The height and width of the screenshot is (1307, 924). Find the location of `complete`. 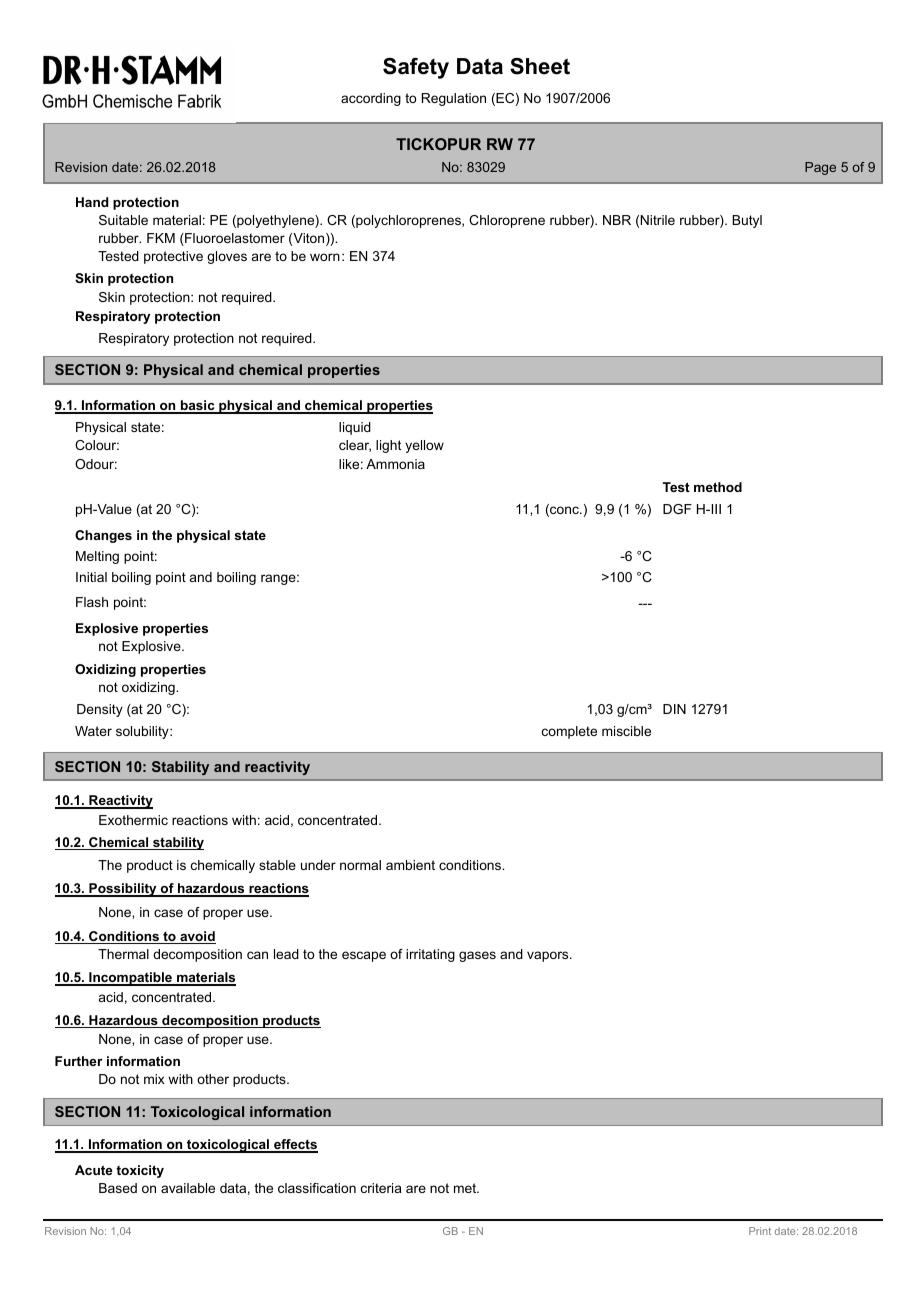

complete is located at coordinates (569, 732).
